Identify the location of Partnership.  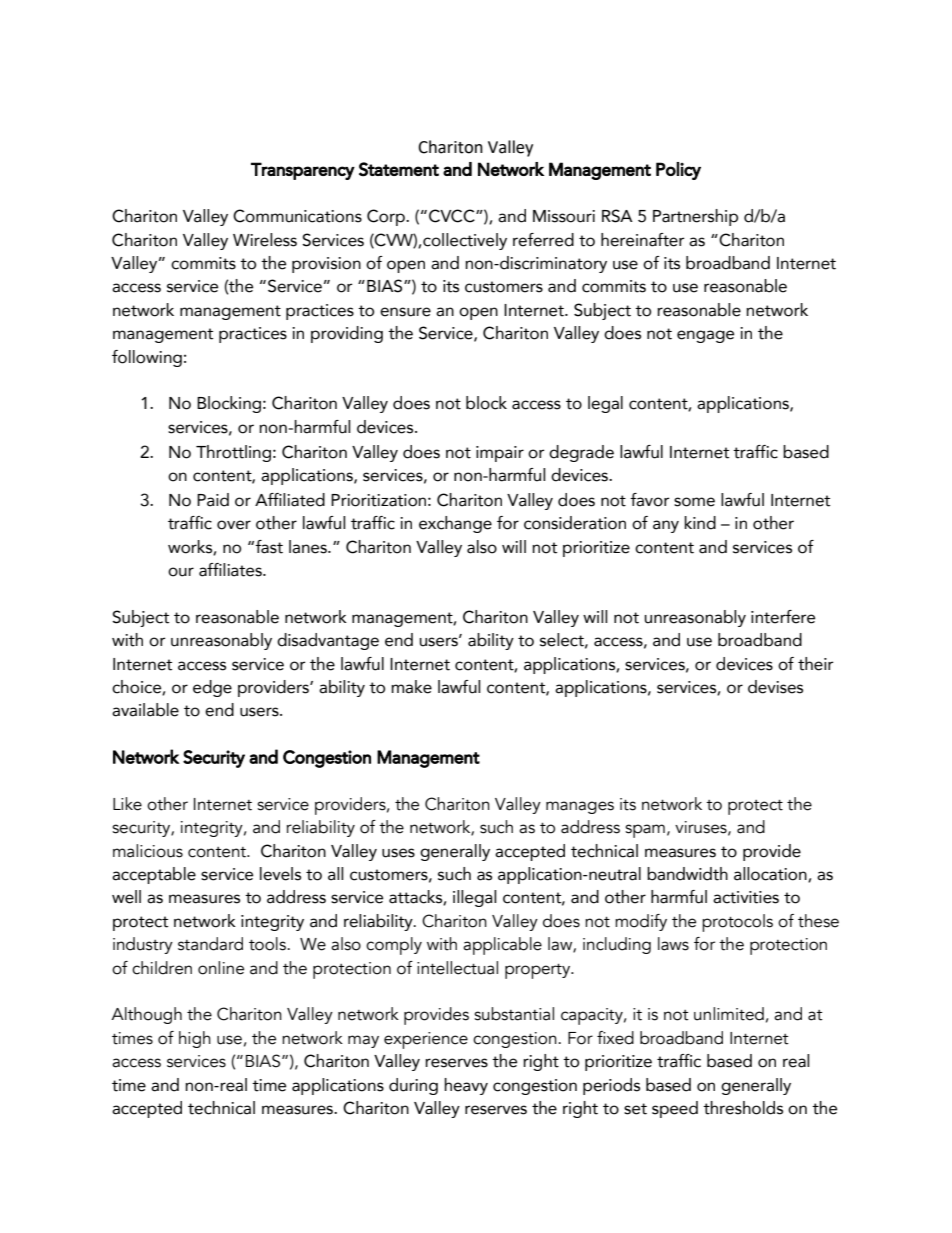
(695, 217).
